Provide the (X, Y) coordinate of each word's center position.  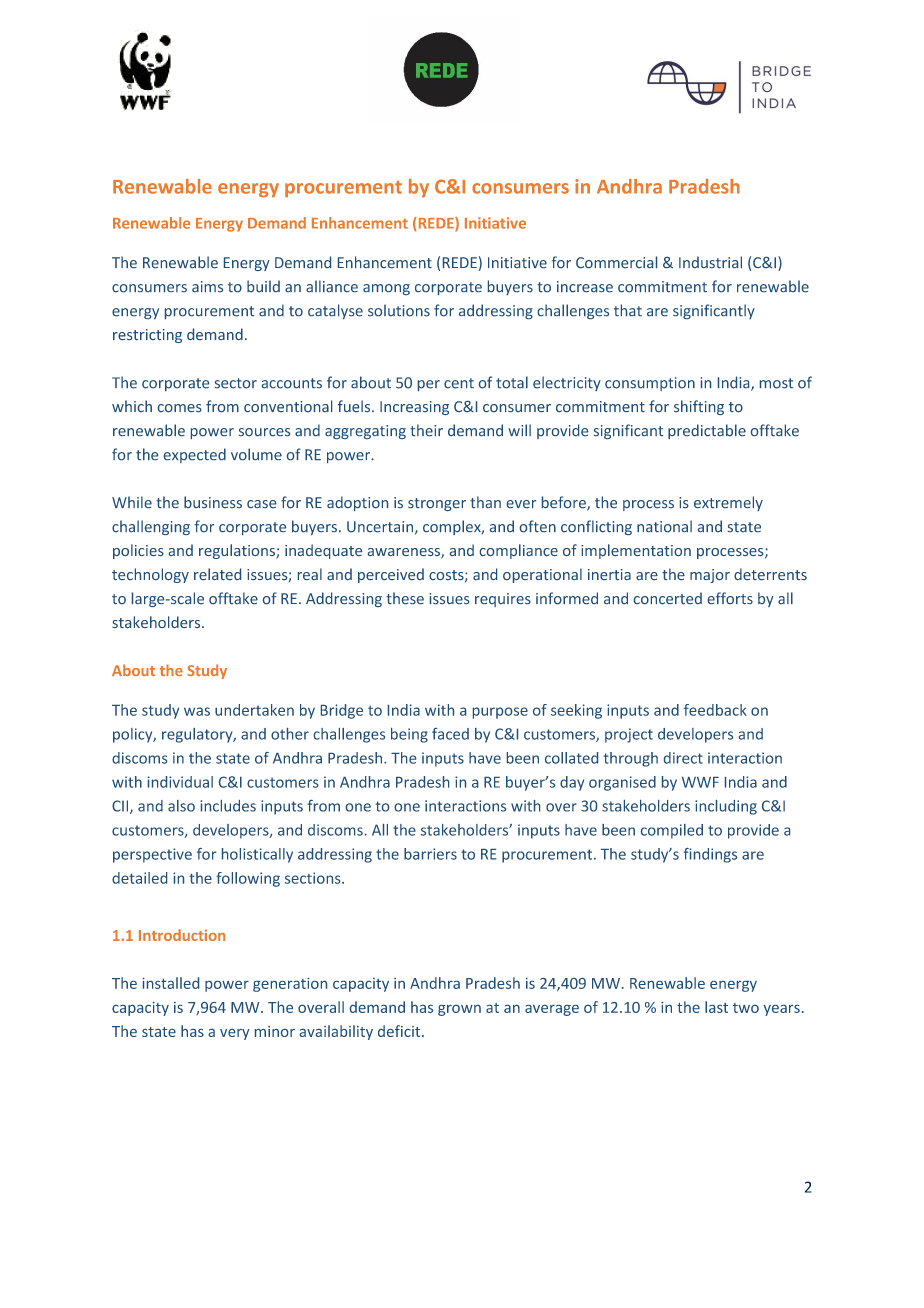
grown (459, 1010)
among (386, 289)
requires (503, 600)
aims (207, 286)
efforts (730, 598)
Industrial (710, 262)
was (197, 711)
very (235, 1034)
